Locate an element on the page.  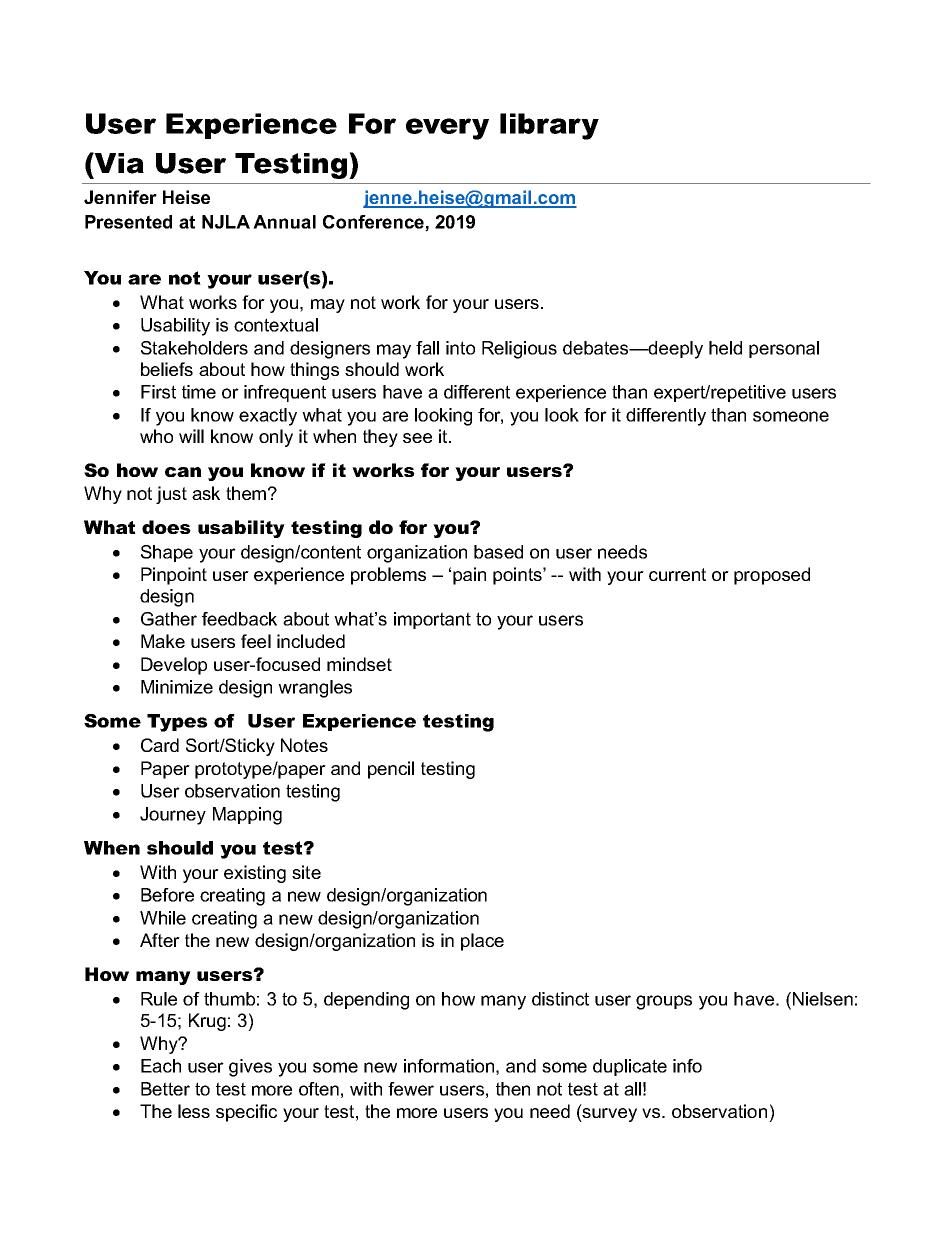
place is located at coordinates (482, 942).
